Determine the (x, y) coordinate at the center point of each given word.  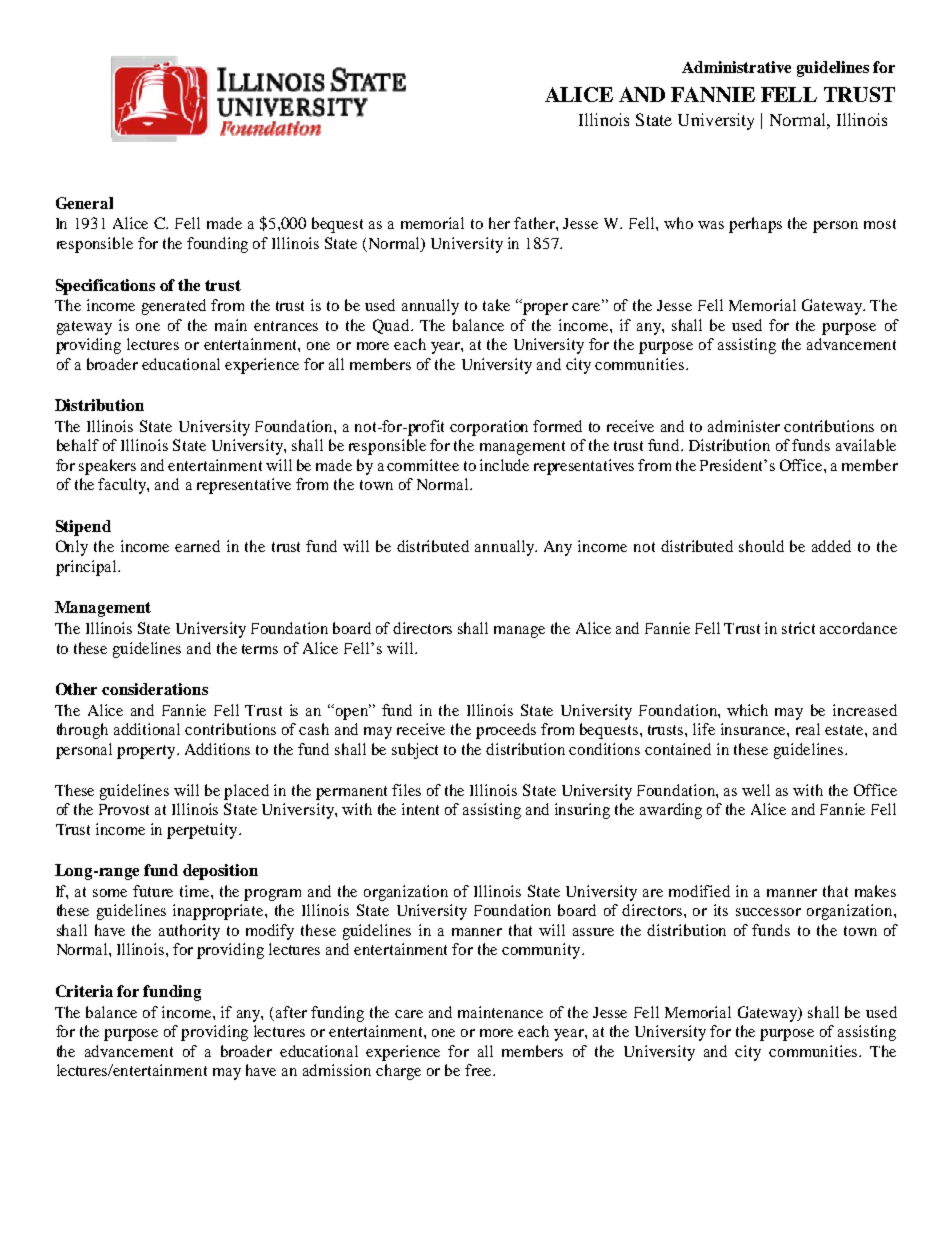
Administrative (736, 67)
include (504, 465)
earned (197, 546)
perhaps (755, 225)
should (761, 546)
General (84, 203)
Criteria (84, 991)
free (479, 1070)
